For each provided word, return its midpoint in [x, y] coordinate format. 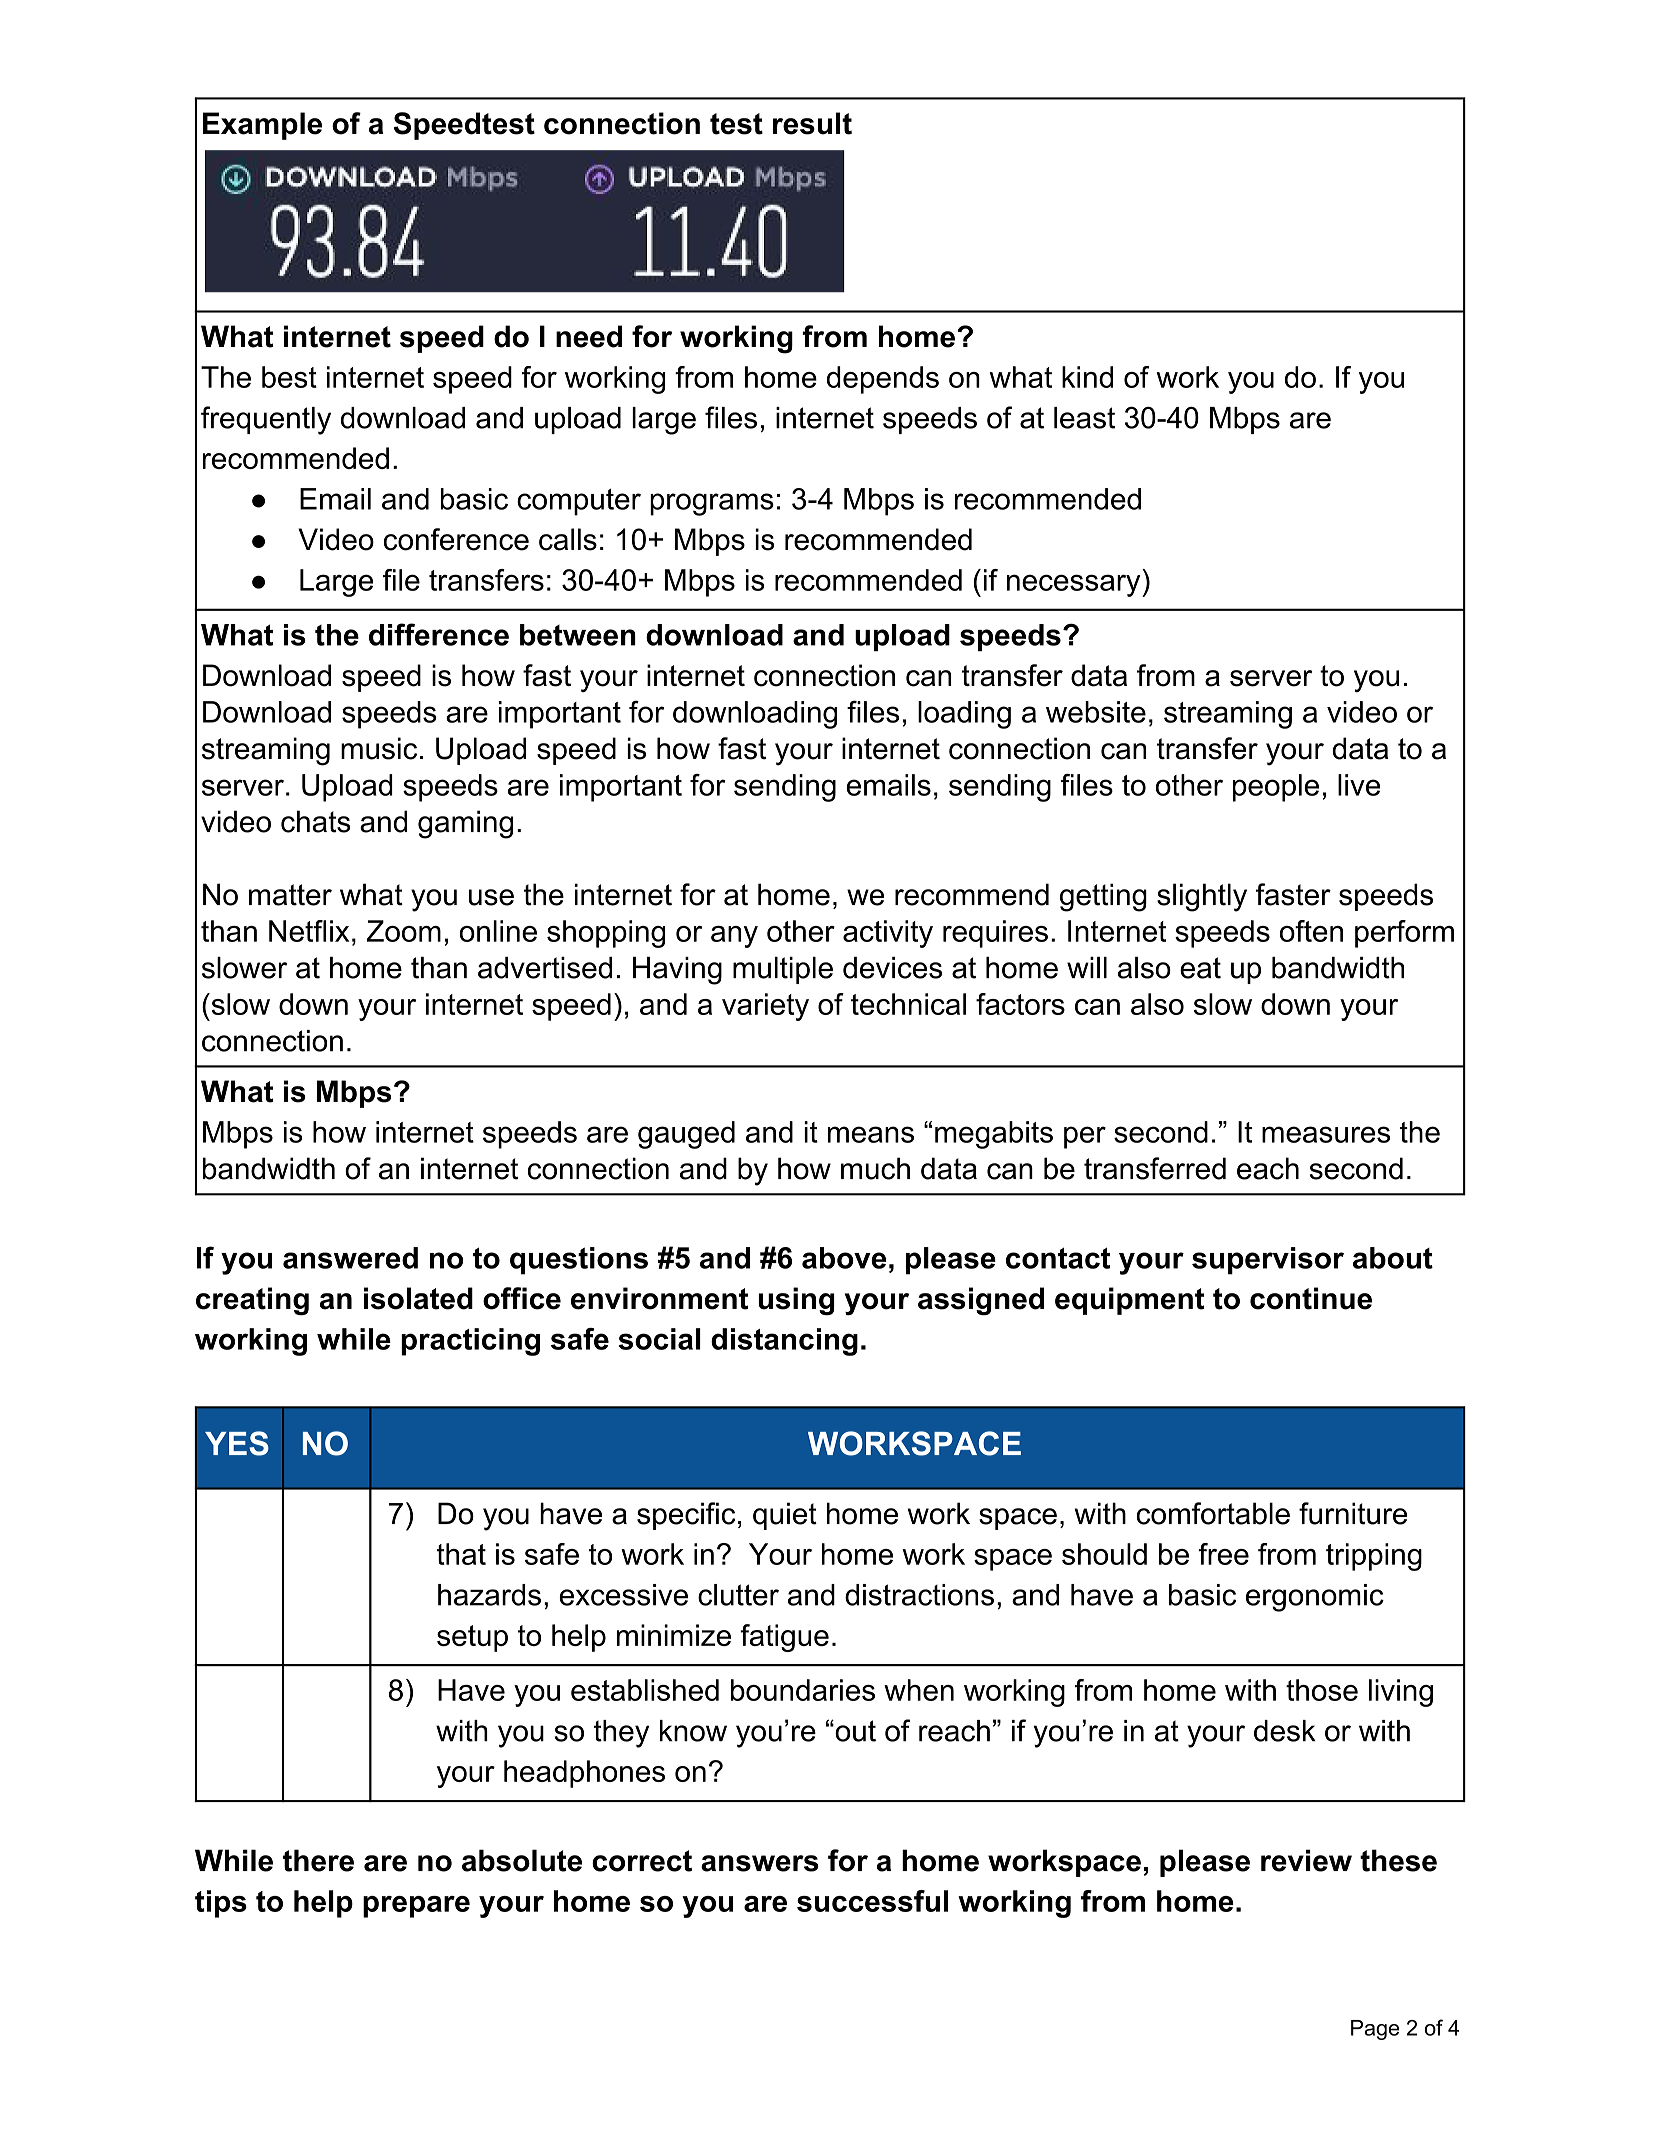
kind [1087, 377]
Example [262, 126]
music [379, 748]
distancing [784, 1342]
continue [1311, 1298]
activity [888, 934]
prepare [416, 1907]
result [812, 123]
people [1276, 788]
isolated [418, 1298]
